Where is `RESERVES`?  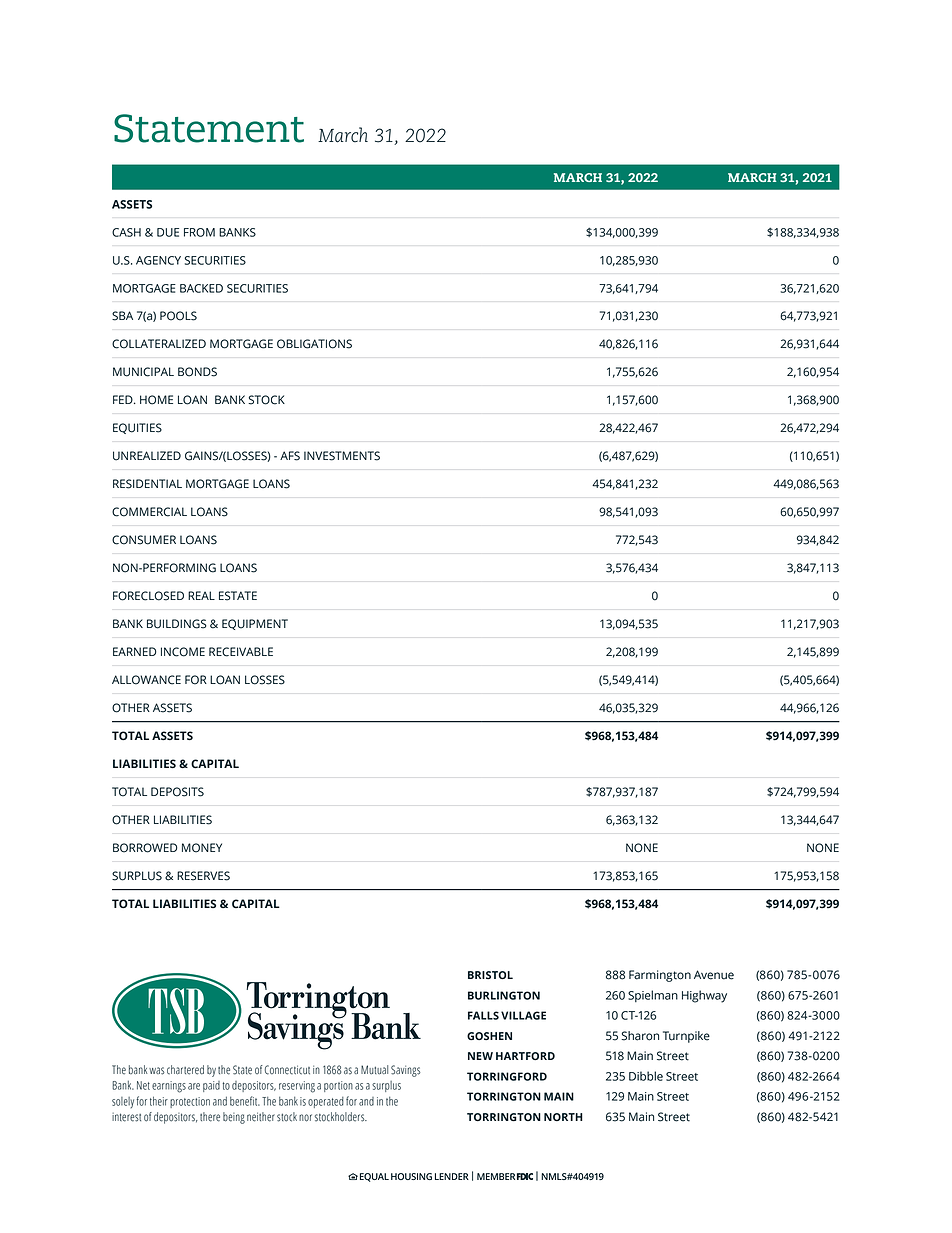
RESERVES is located at coordinates (203, 876).
